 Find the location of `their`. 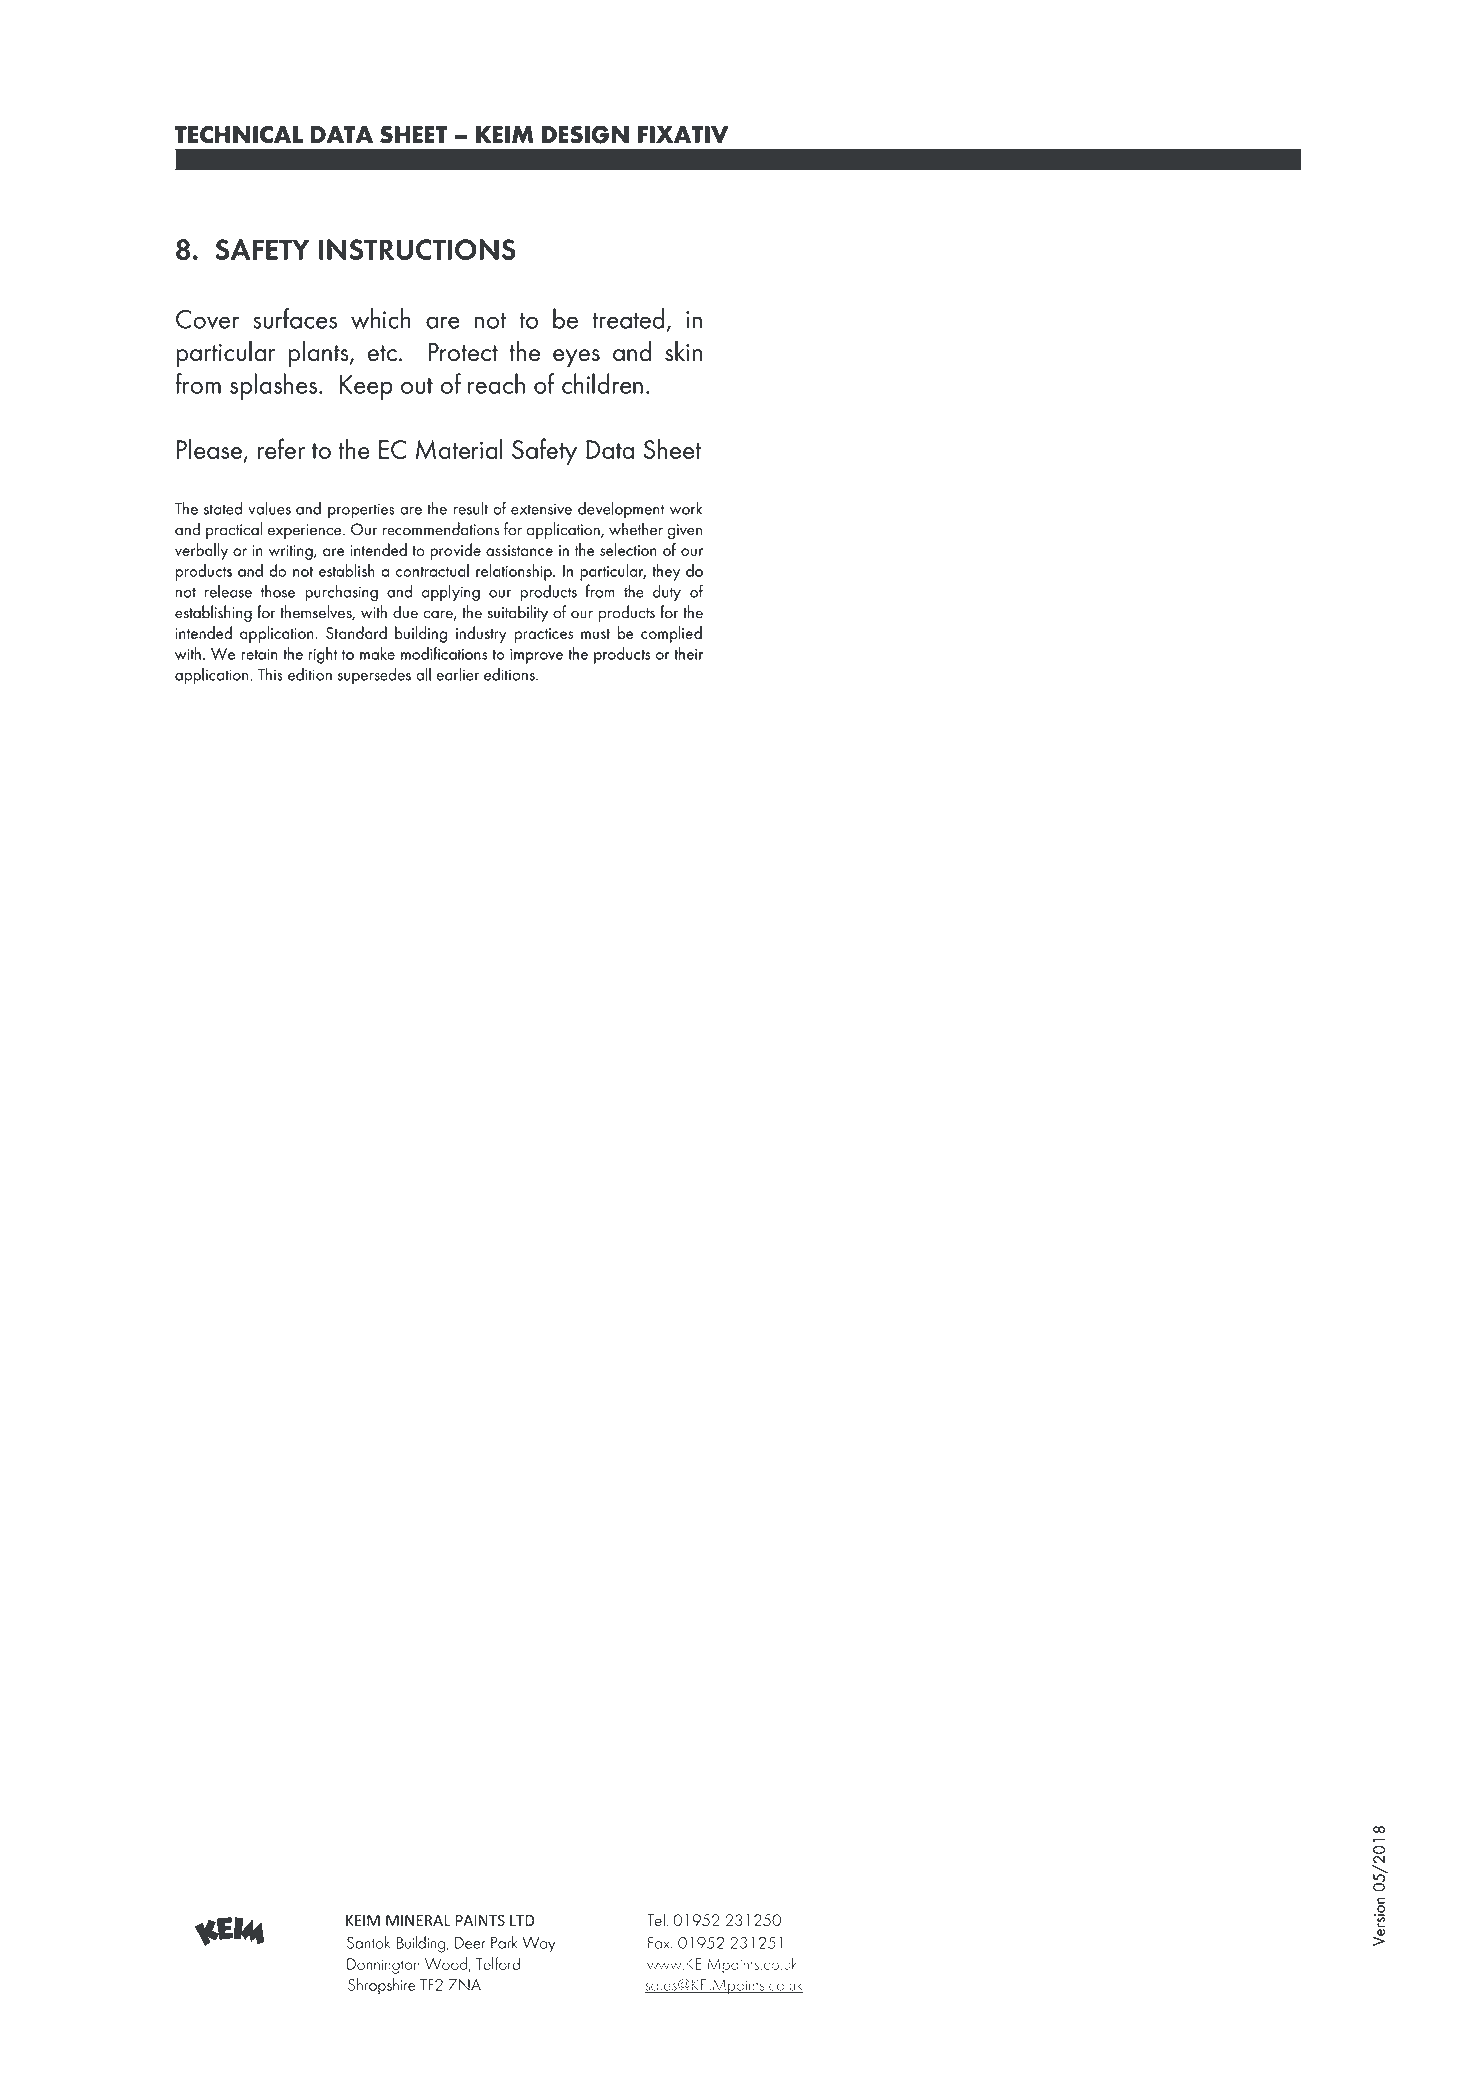

their is located at coordinates (689, 653).
